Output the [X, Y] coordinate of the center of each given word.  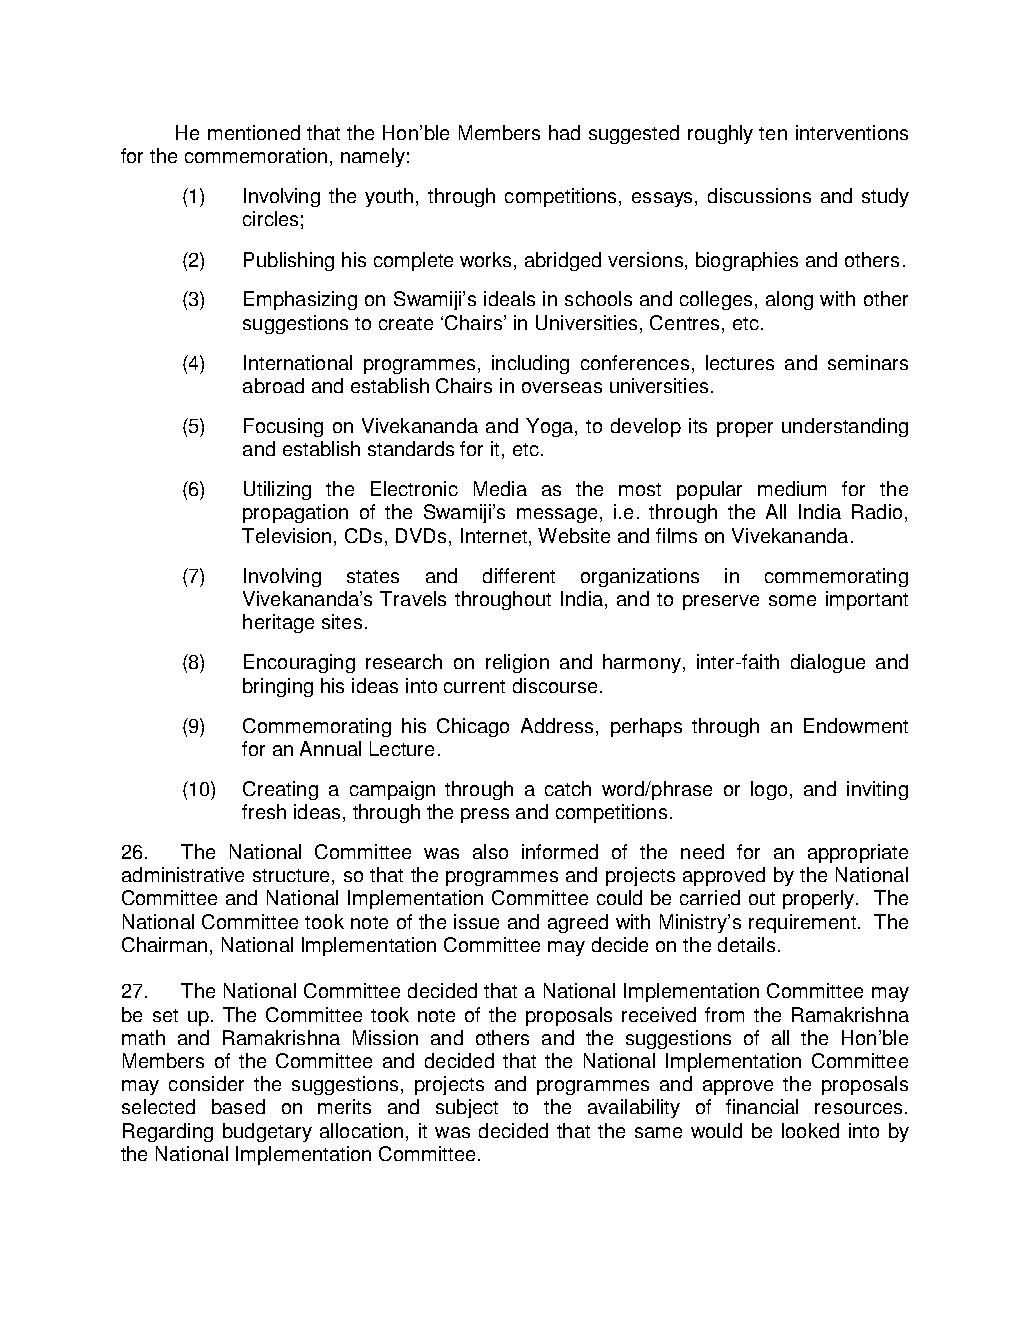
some [792, 600]
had [564, 132]
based [238, 1106]
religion [517, 663]
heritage [278, 623]
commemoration [256, 155]
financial [762, 1106]
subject [467, 1108]
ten [773, 133]
